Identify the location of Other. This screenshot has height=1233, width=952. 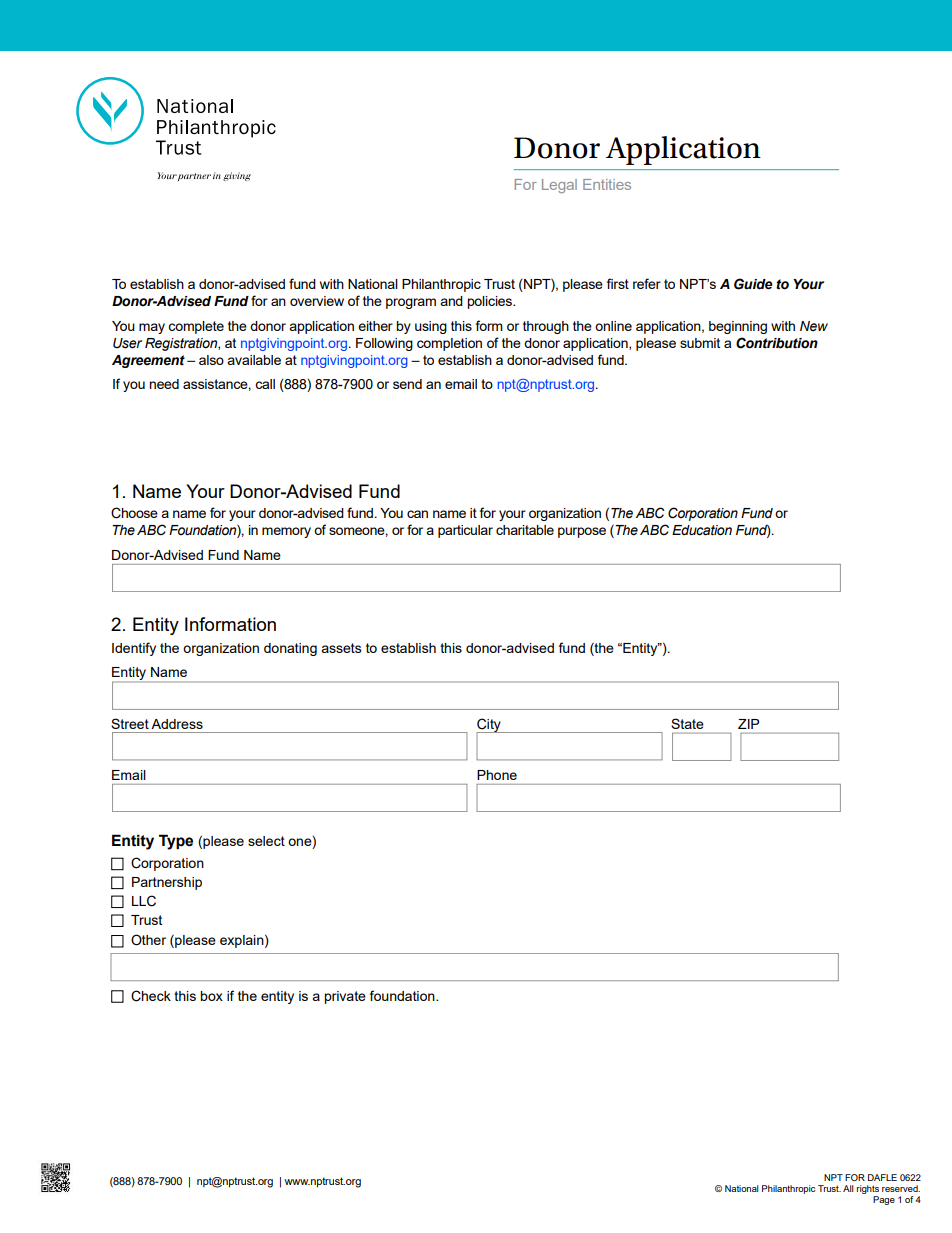
(148, 940).
